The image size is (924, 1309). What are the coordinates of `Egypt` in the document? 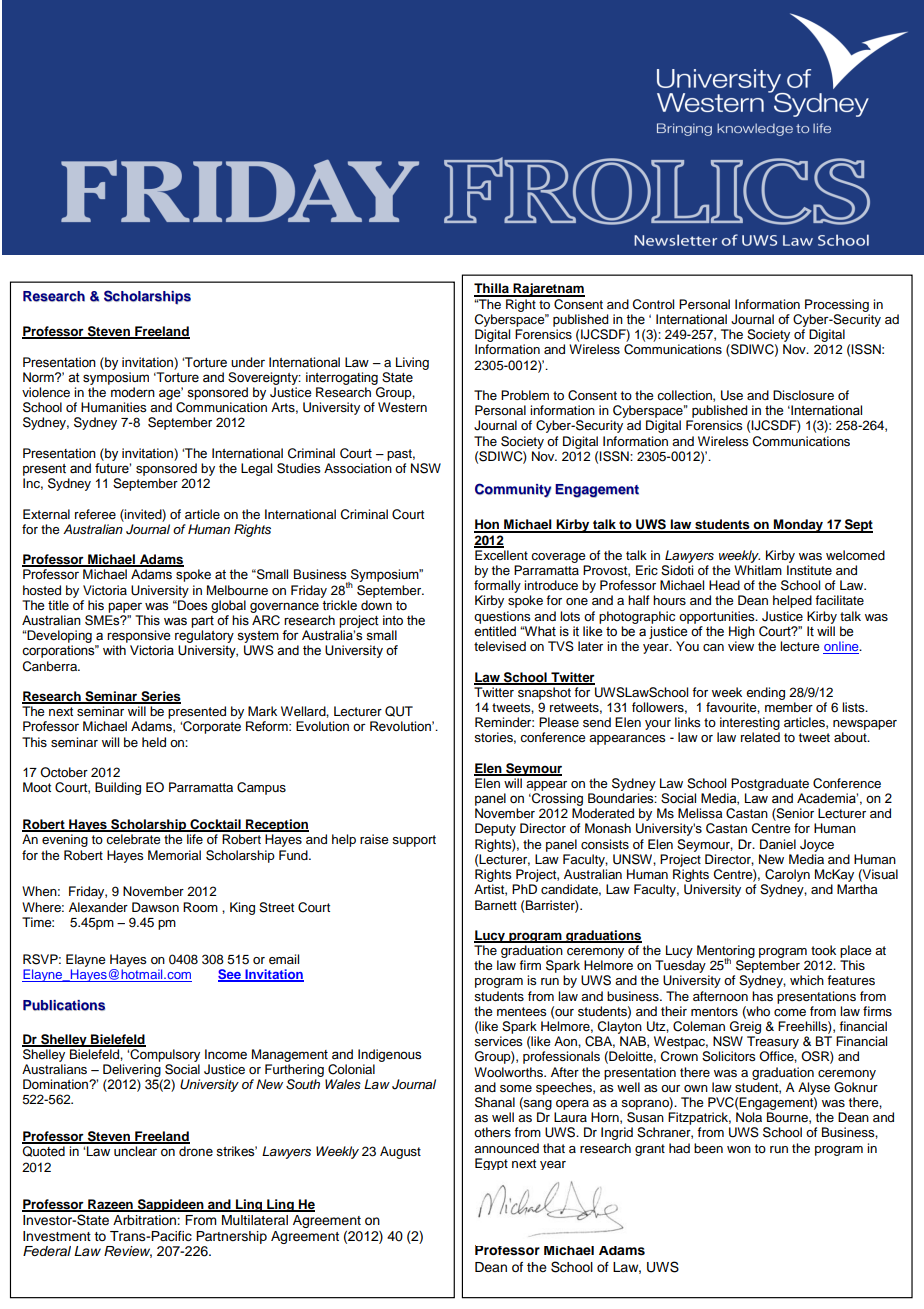 It's located at (491, 1164).
